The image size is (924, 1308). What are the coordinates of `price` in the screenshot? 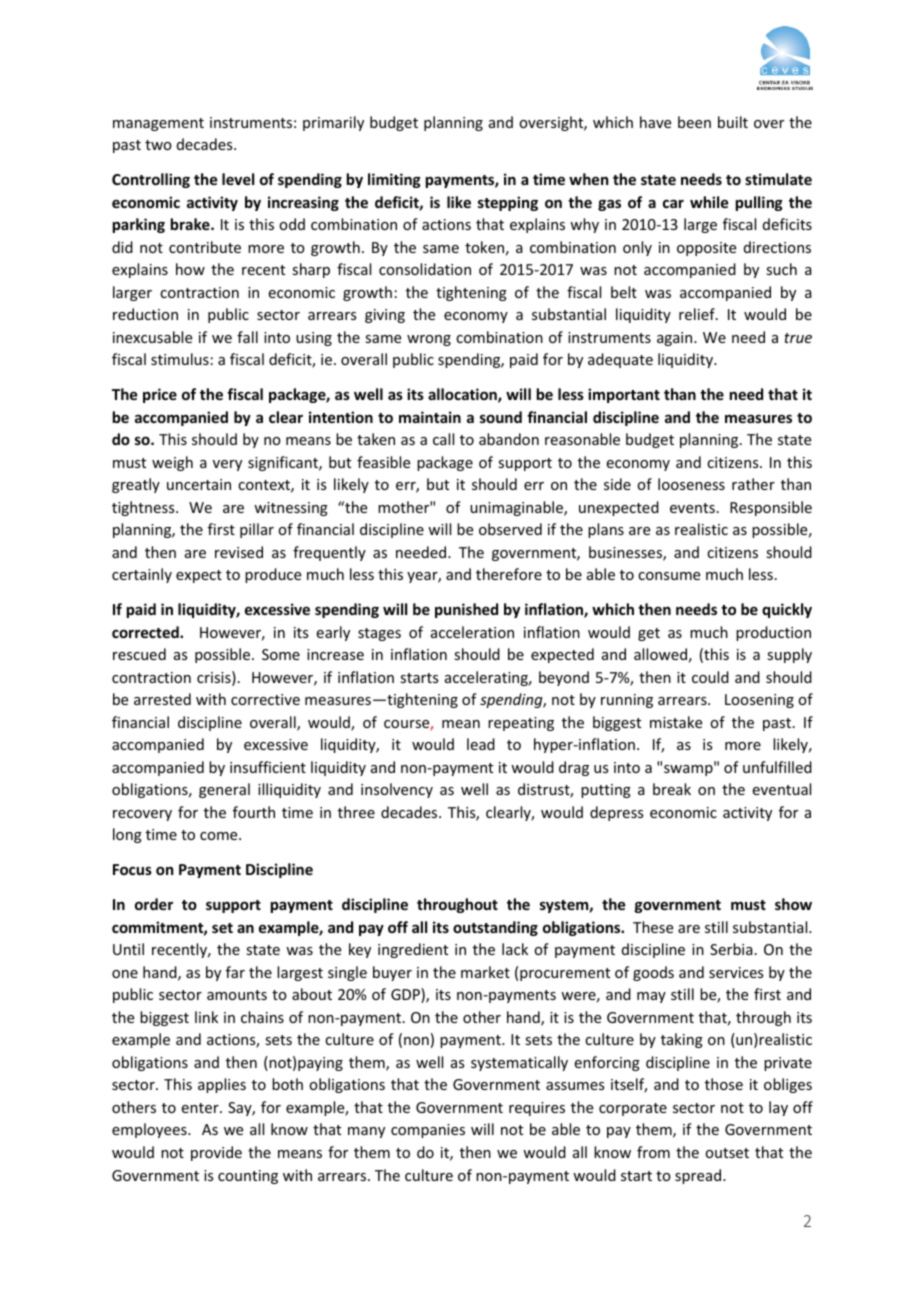 It's located at (160, 395).
